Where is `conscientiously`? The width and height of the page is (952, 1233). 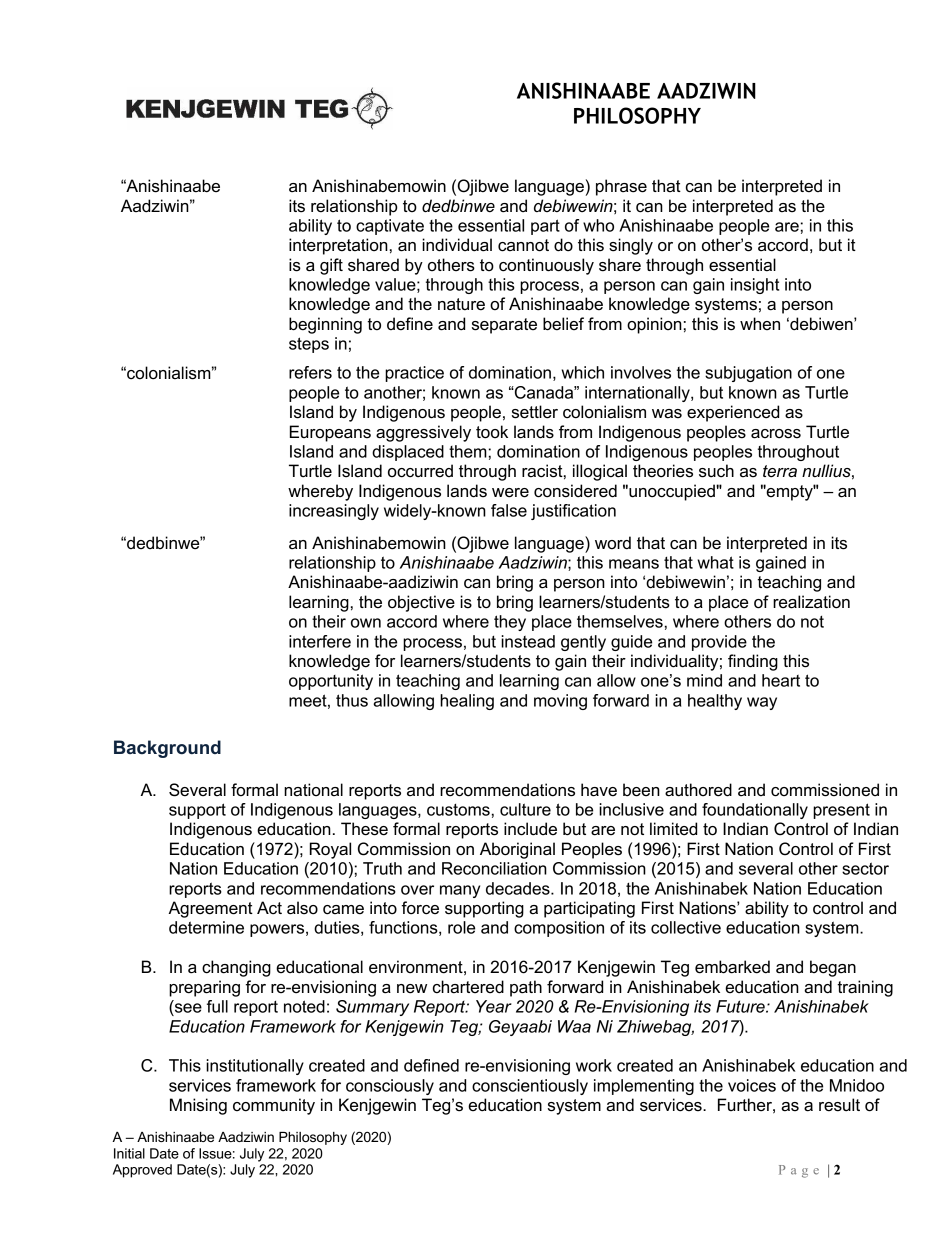 conscientiously is located at coordinates (530, 1087).
